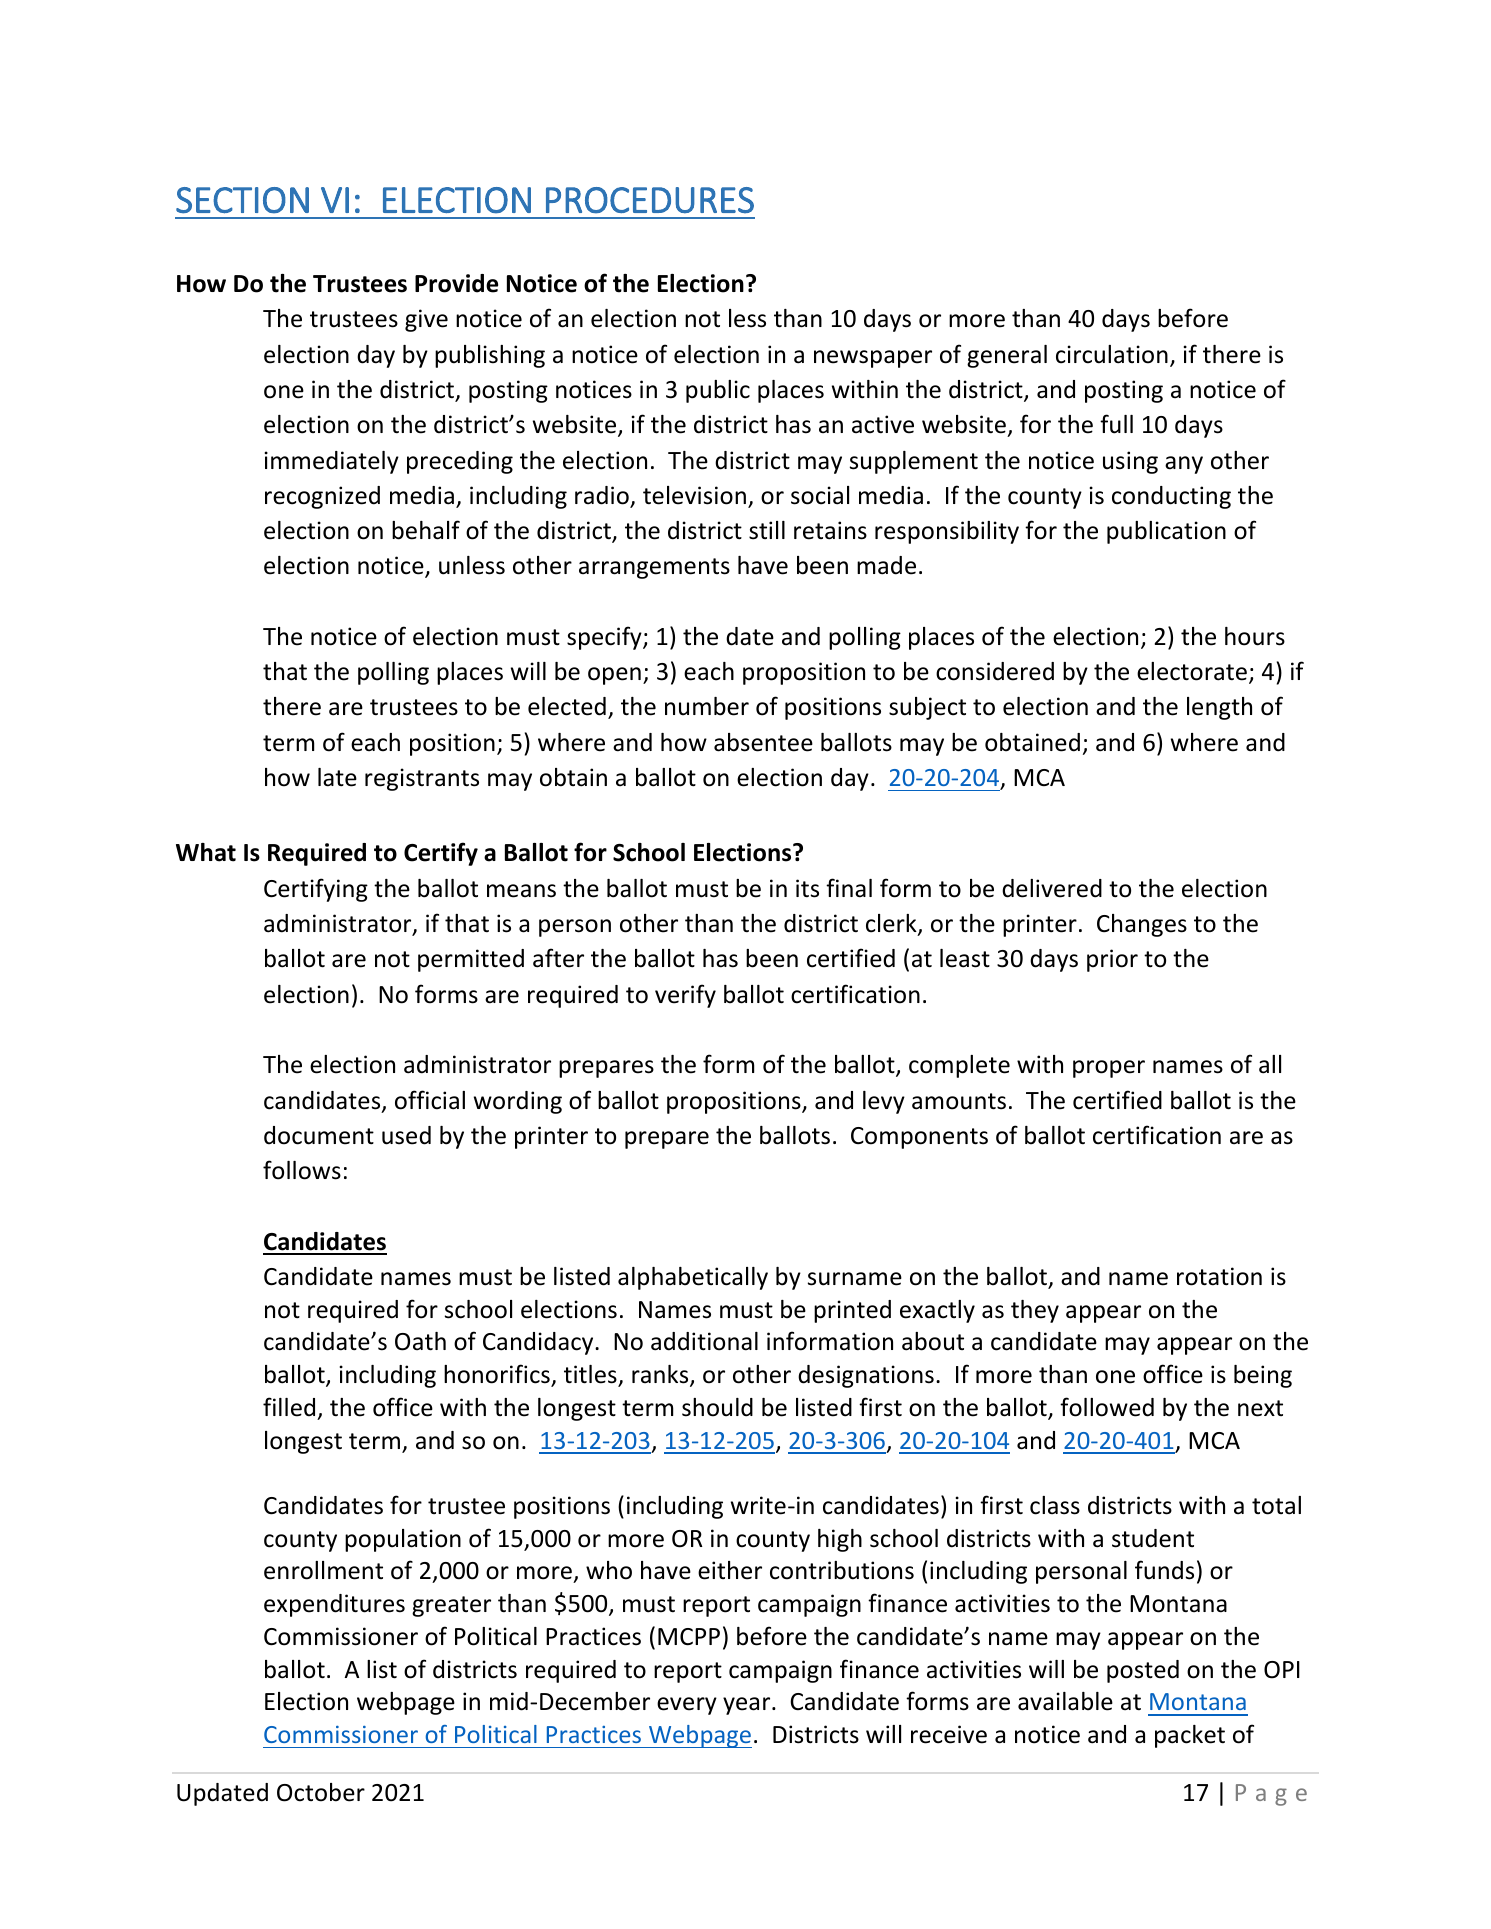  Describe the element at coordinates (1219, 708) in the screenshot. I see `length` at that location.
